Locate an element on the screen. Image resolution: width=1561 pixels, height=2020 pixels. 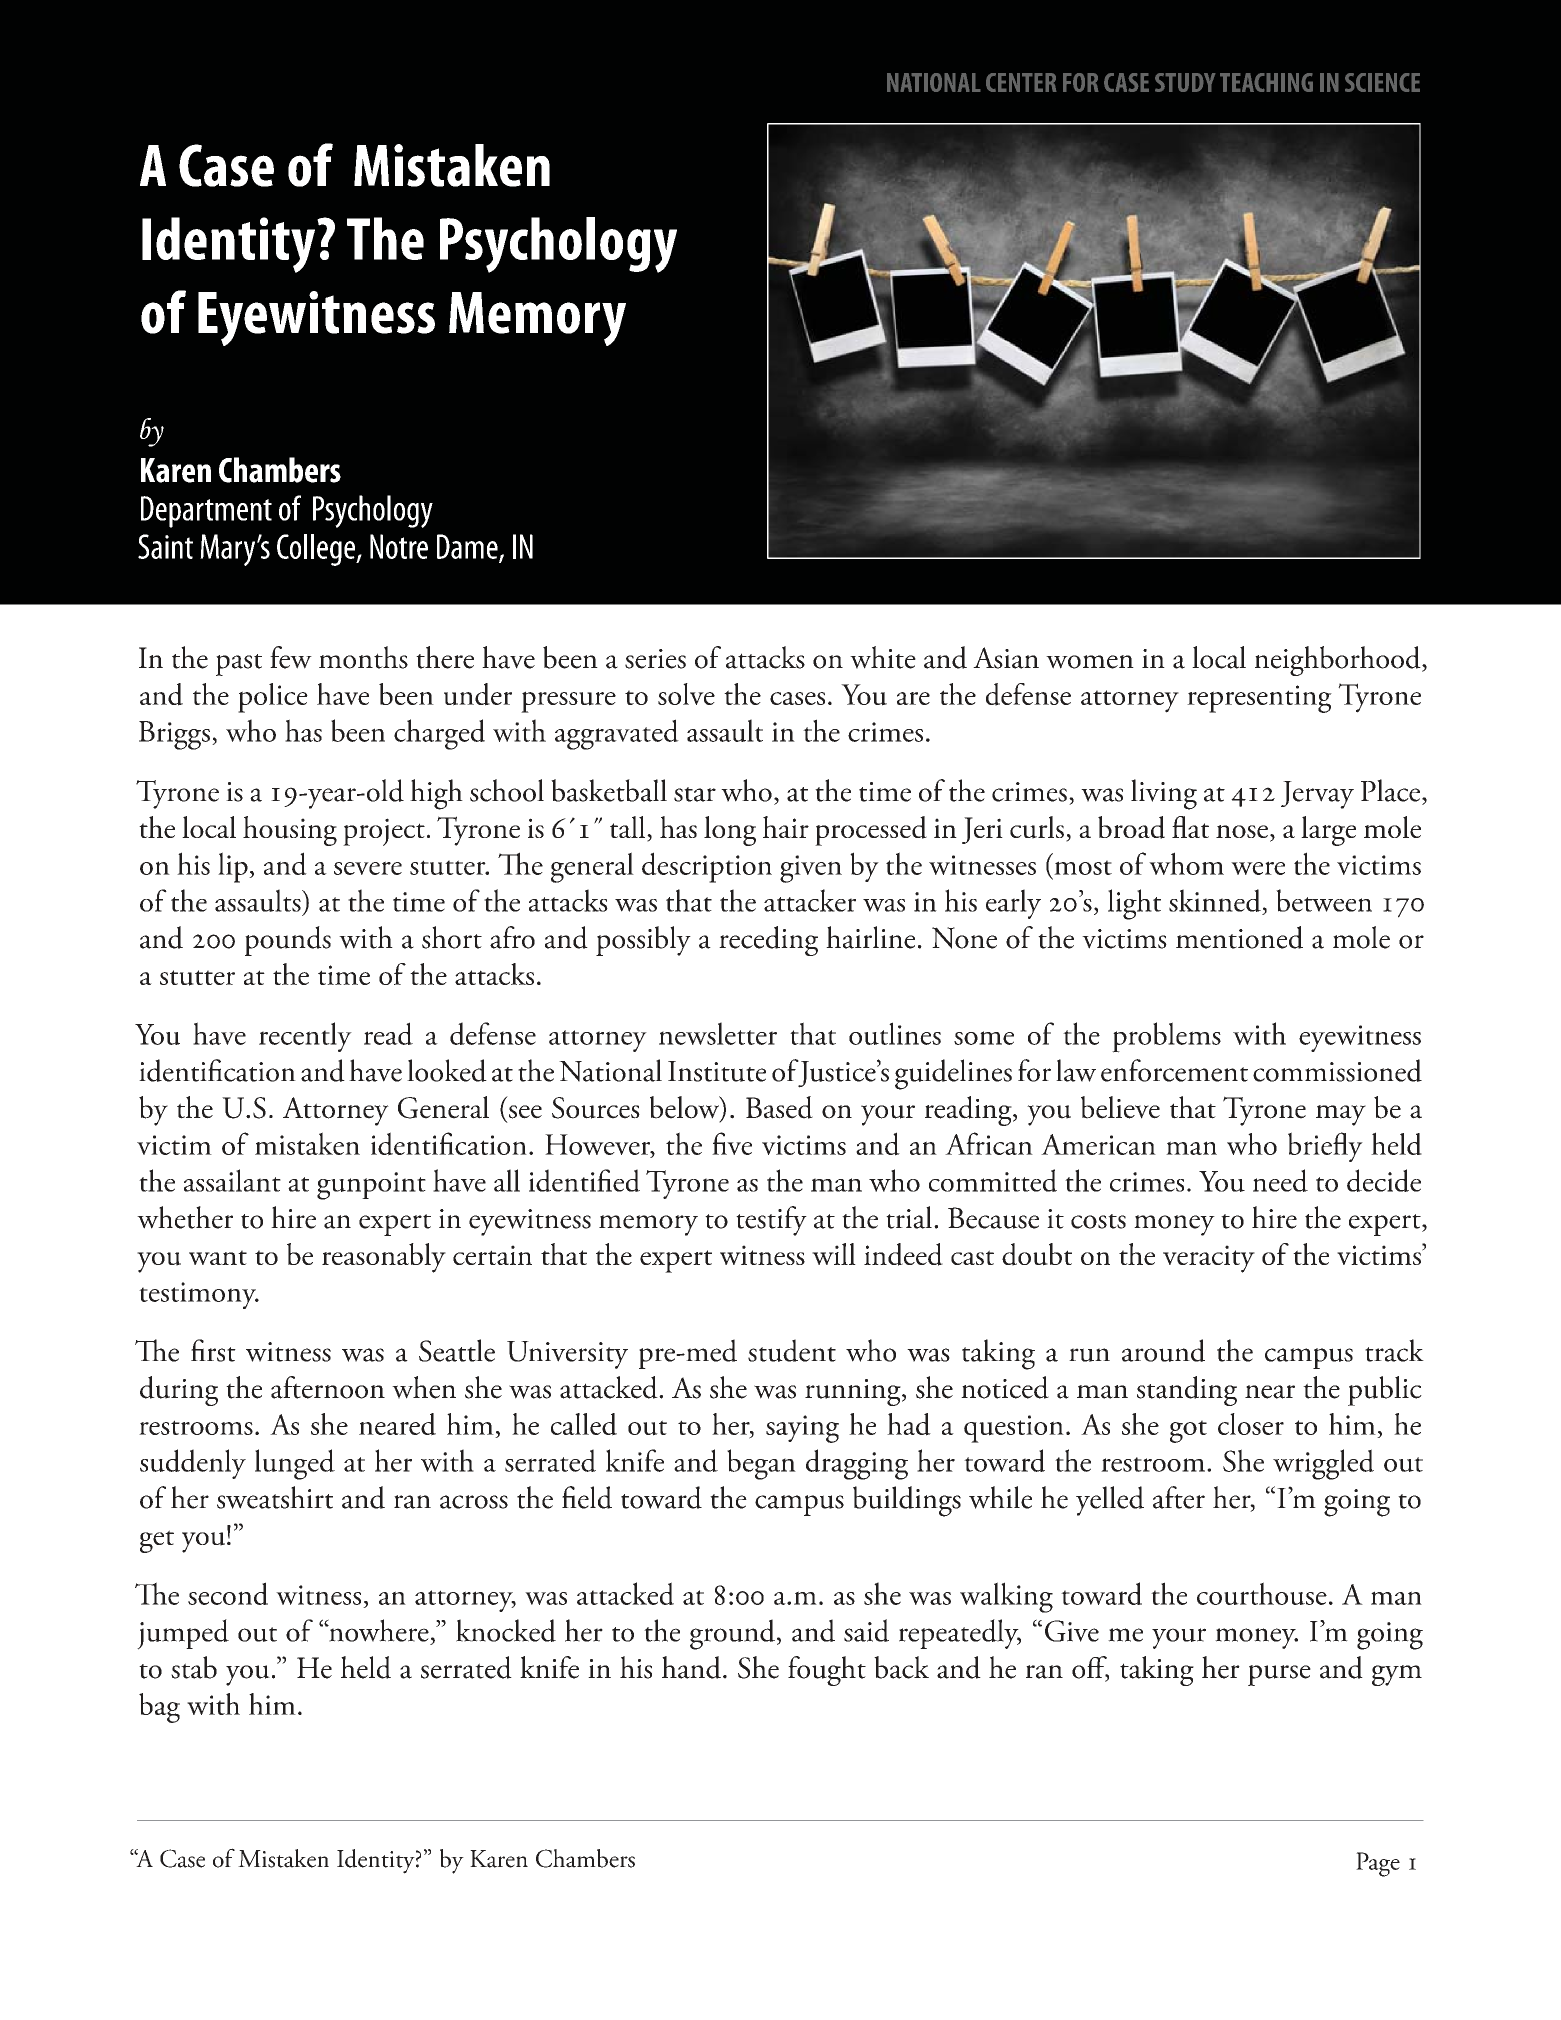
representing is located at coordinates (1259, 699).
